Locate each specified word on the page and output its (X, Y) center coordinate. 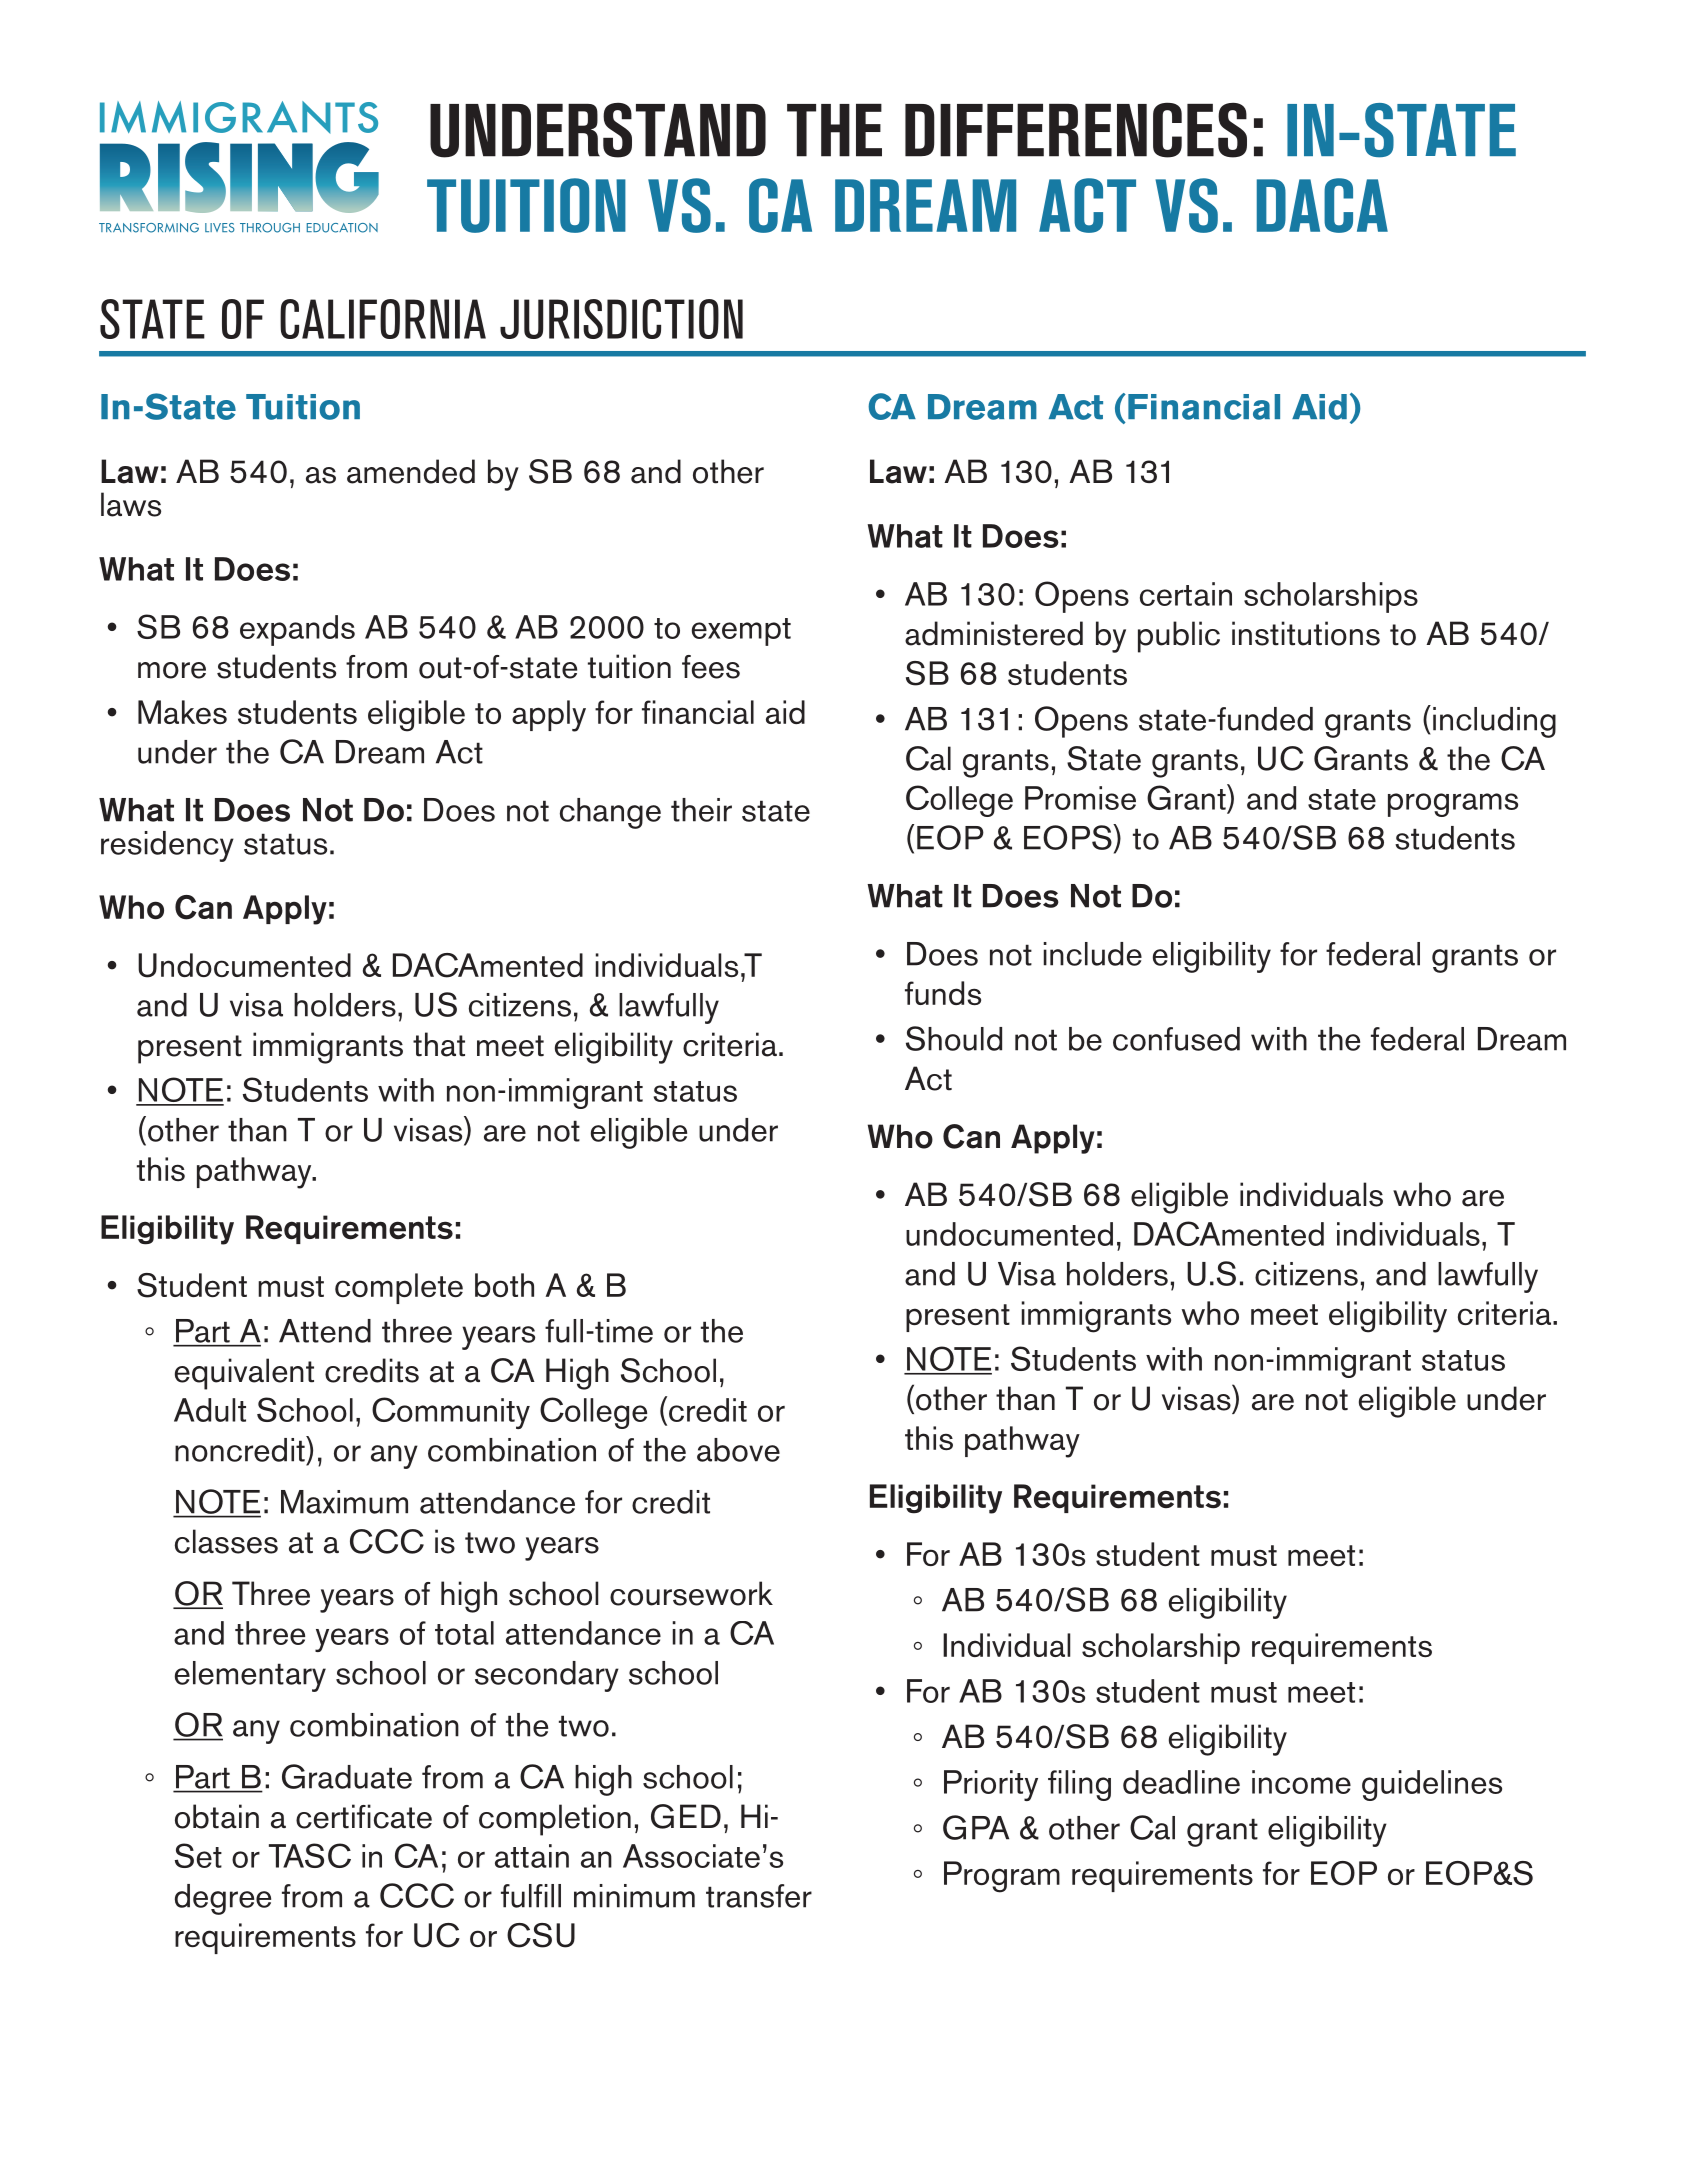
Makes (182, 712)
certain (1186, 594)
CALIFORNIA (383, 319)
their (701, 810)
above (738, 1450)
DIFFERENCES (1076, 130)
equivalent (244, 1374)
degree (223, 1899)
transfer (759, 1896)
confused (1176, 1039)
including (1494, 722)
